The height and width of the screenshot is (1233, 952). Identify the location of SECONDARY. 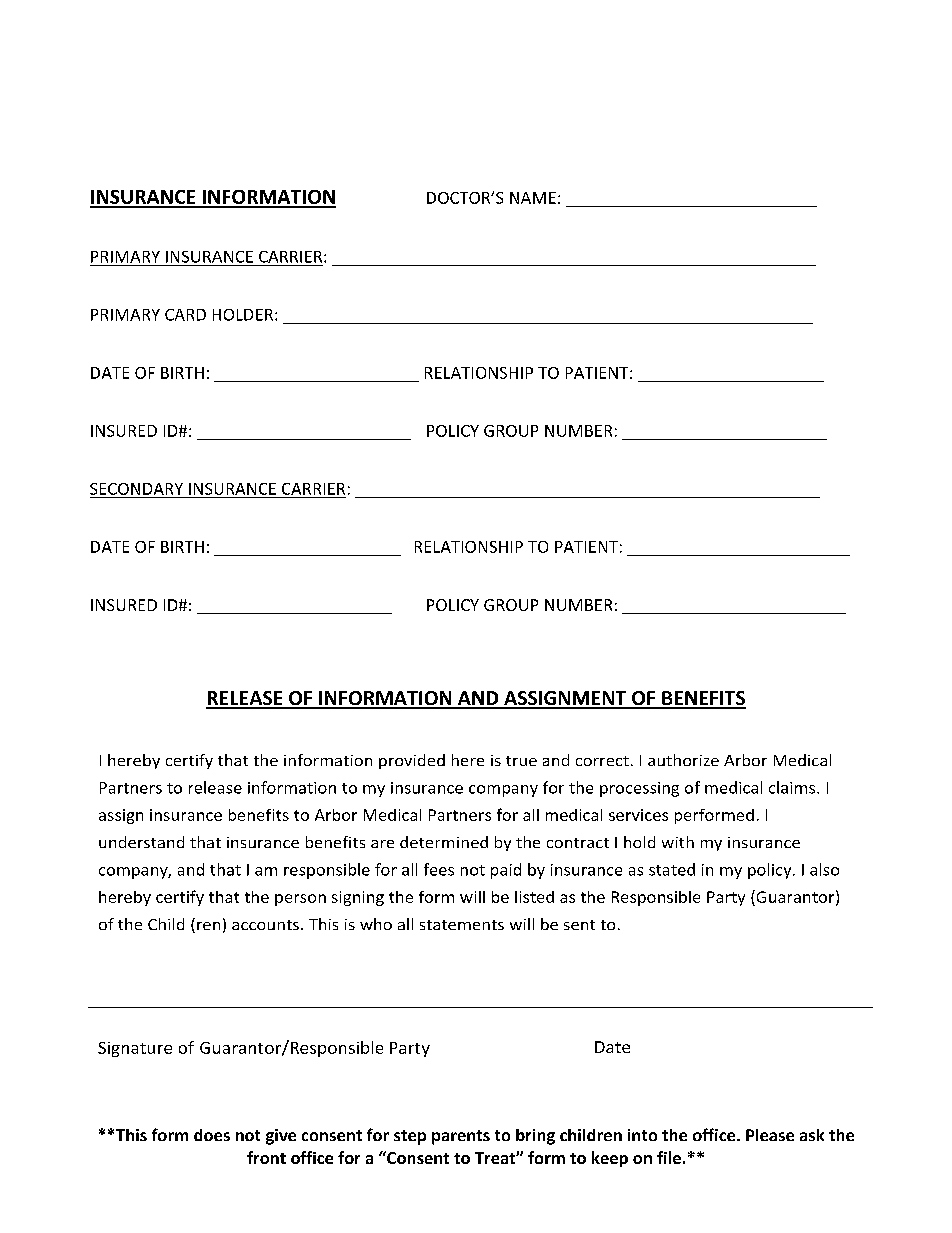
(136, 489).
